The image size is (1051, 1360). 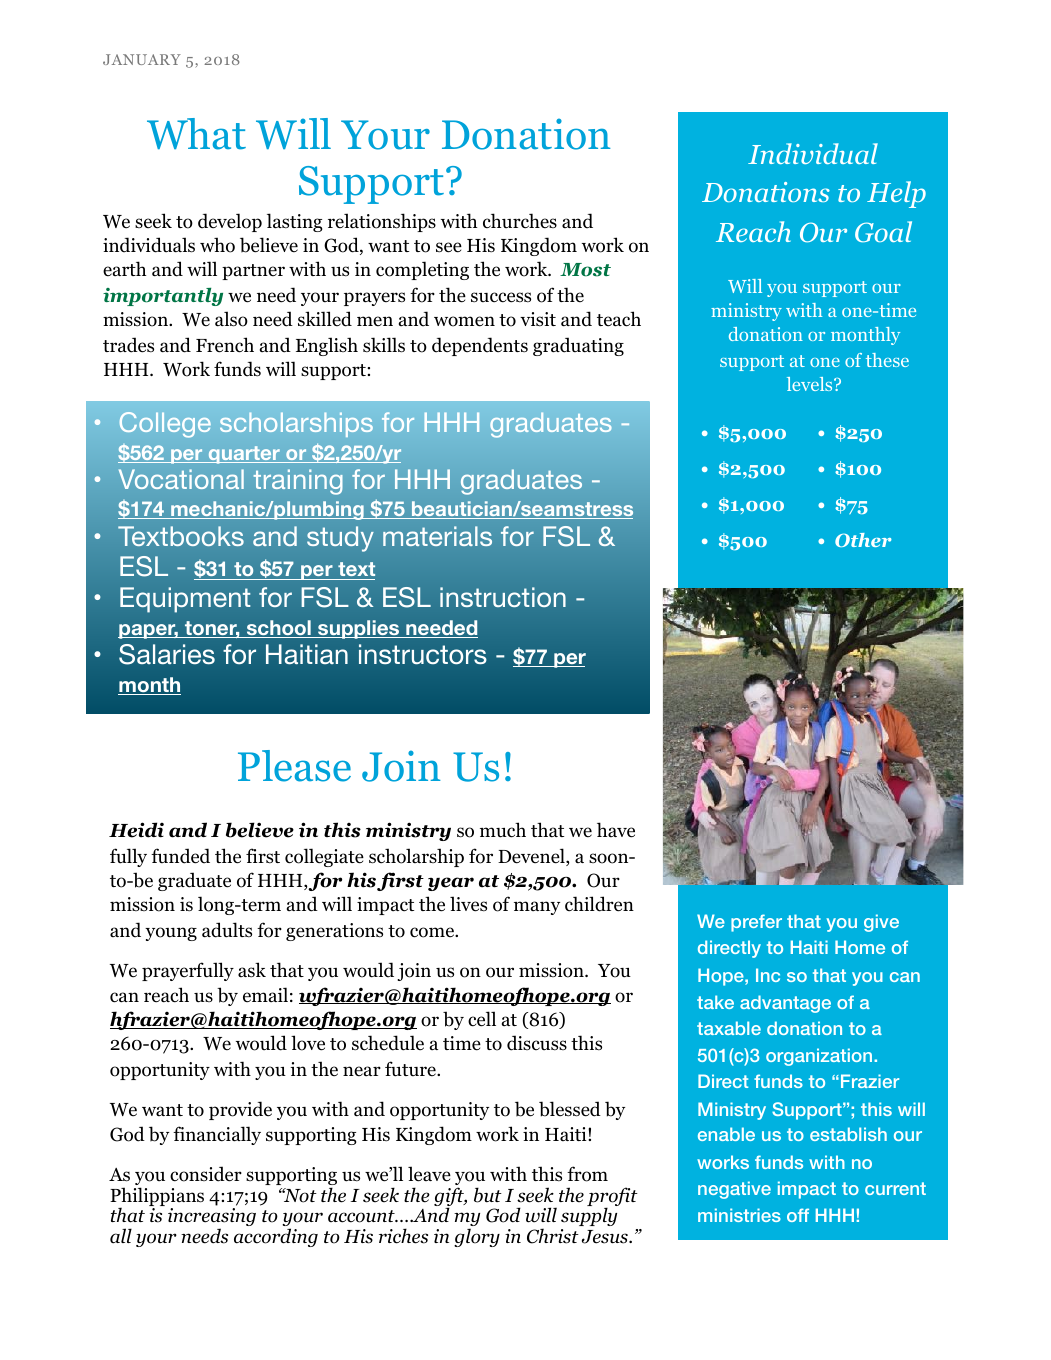 What do you see at coordinates (167, 654) in the page?
I see `Salaries` at bounding box center [167, 654].
